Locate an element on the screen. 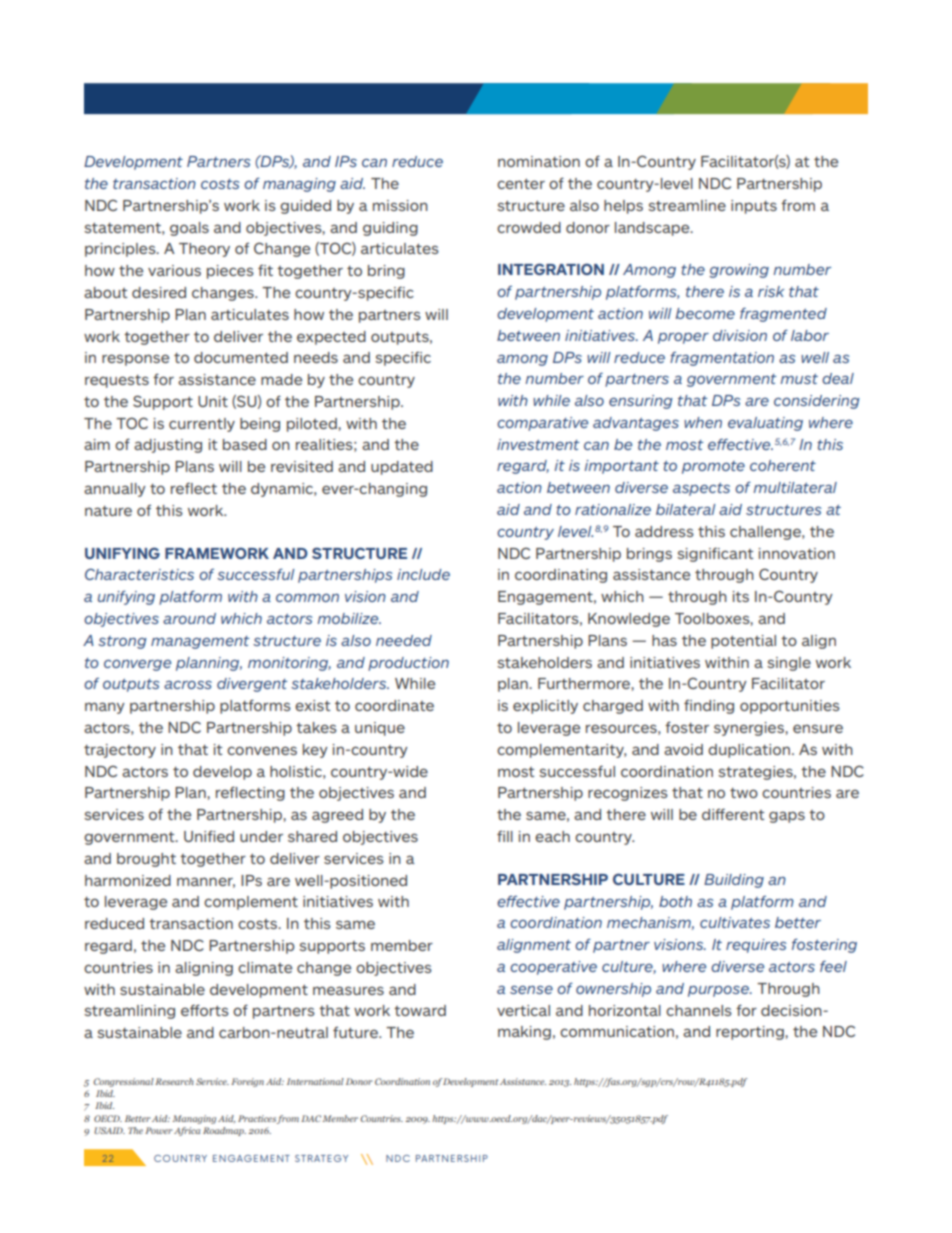 The height and width of the screenshot is (1233, 952). center is located at coordinates (521, 184).
